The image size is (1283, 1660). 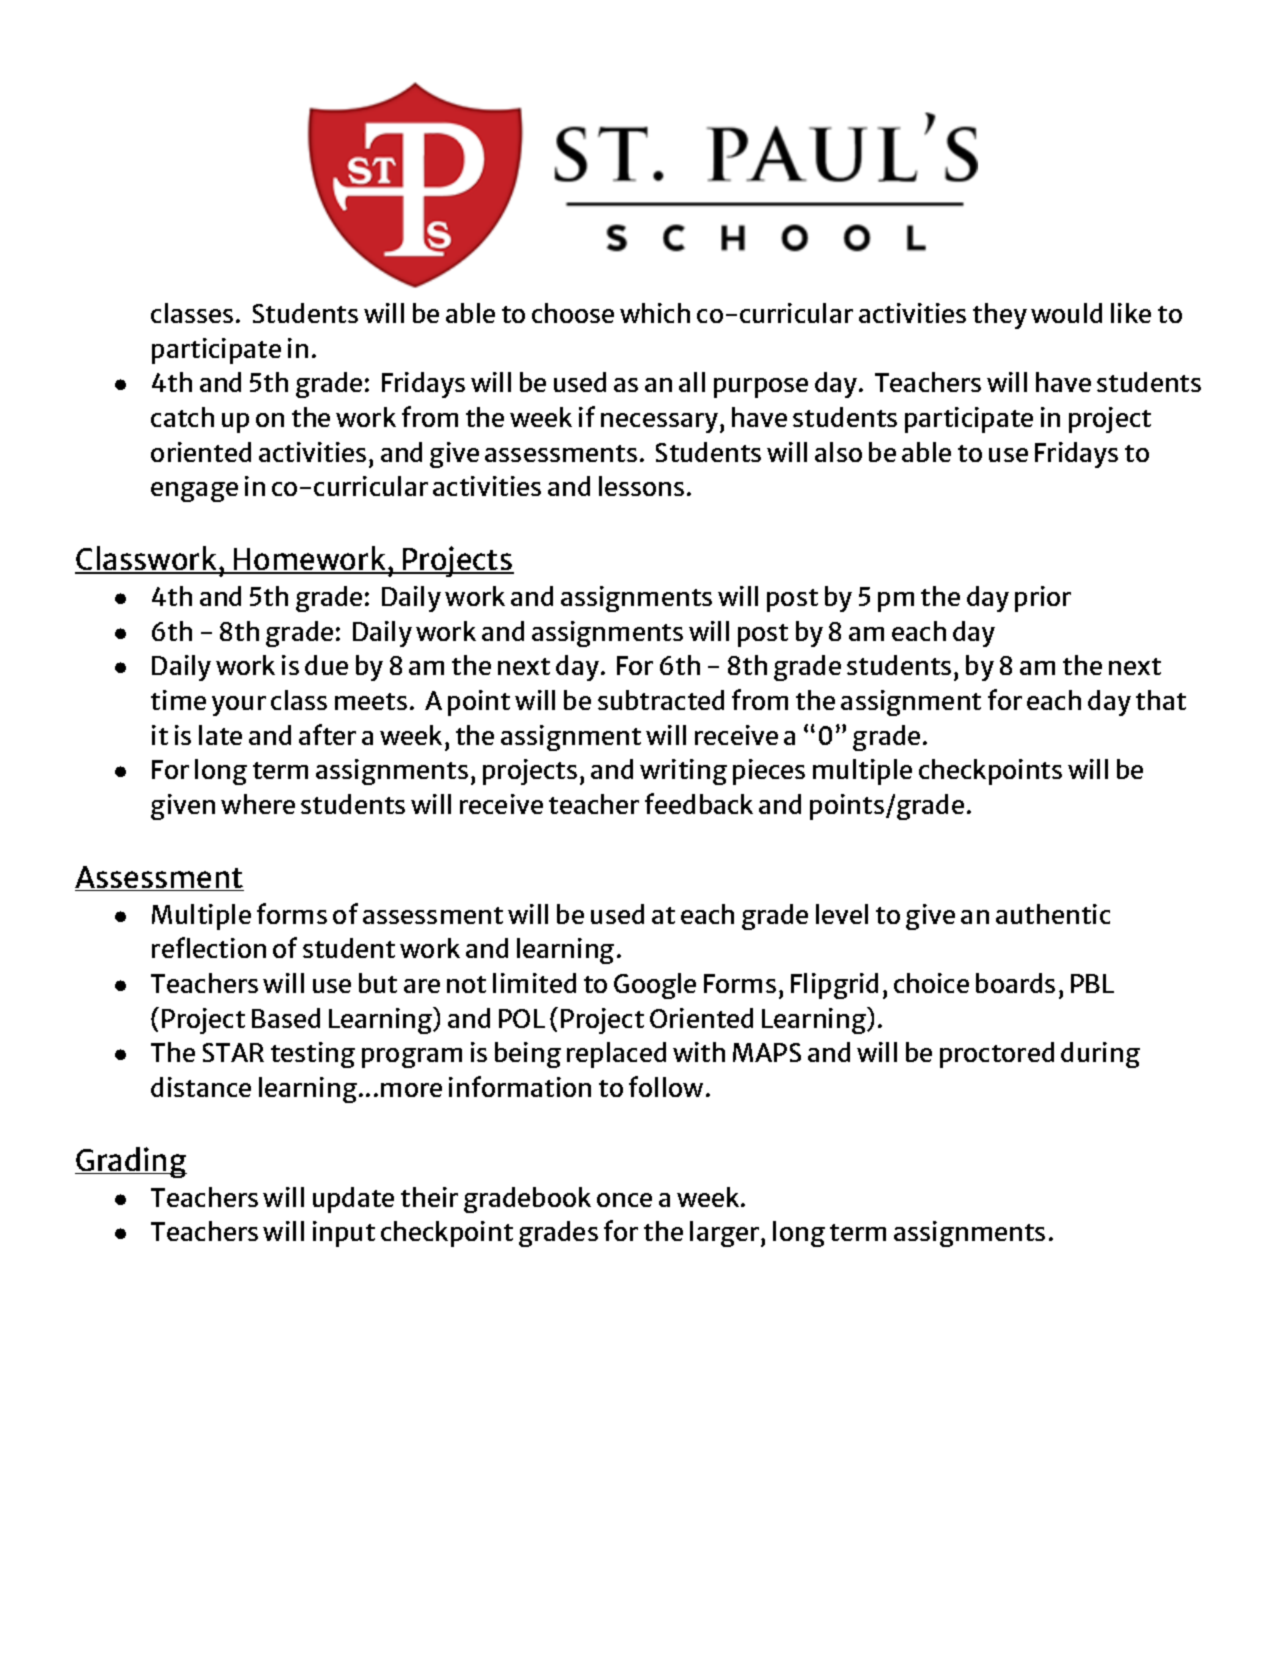 I want to click on where, so click(x=258, y=804).
